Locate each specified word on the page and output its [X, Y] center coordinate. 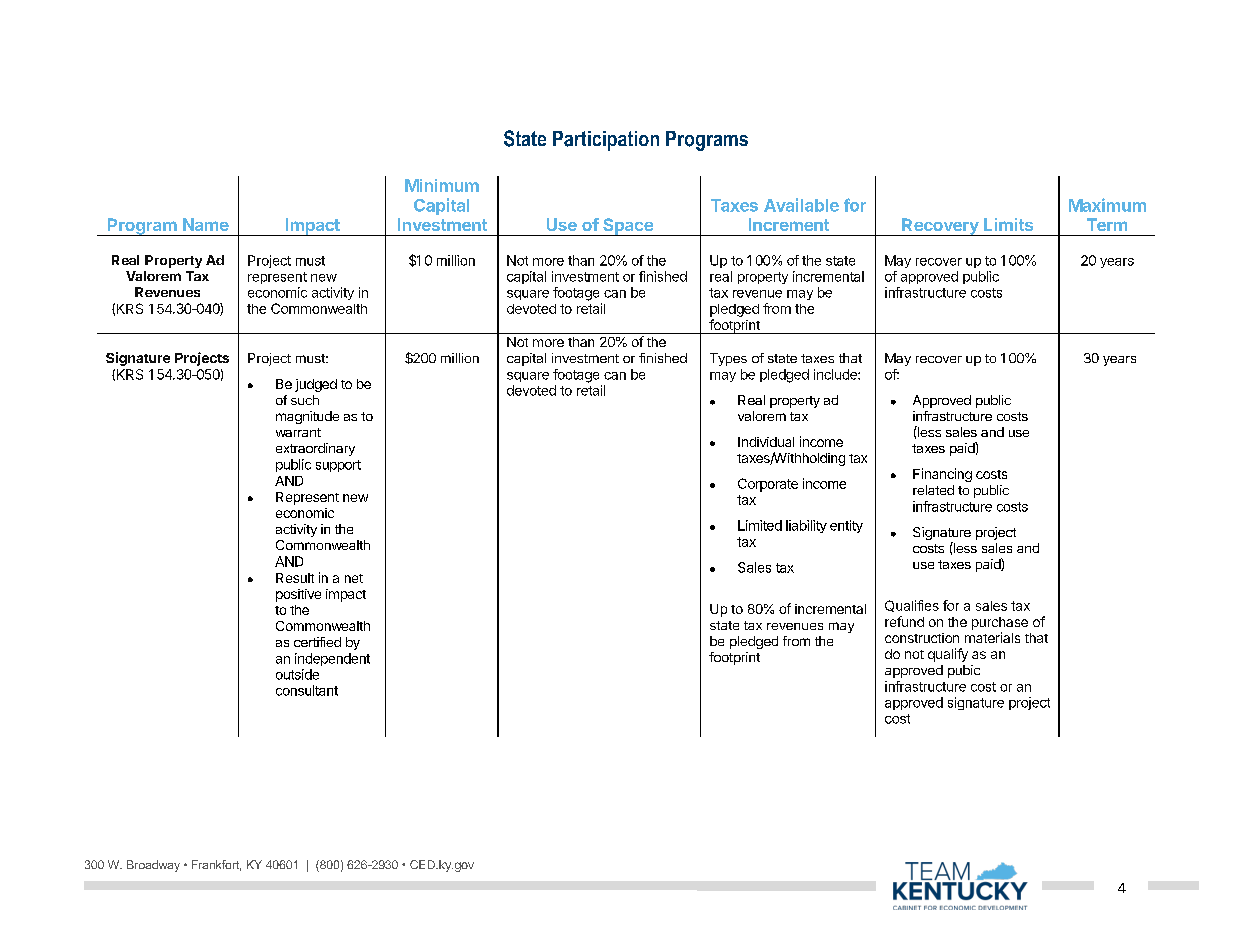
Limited [760, 525]
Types [728, 359]
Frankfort [216, 865]
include [836, 374]
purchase [1000, 623]
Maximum [1107, 205]
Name [206, 224]
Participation [606, 141]
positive [298, 595]
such [305, 400]
